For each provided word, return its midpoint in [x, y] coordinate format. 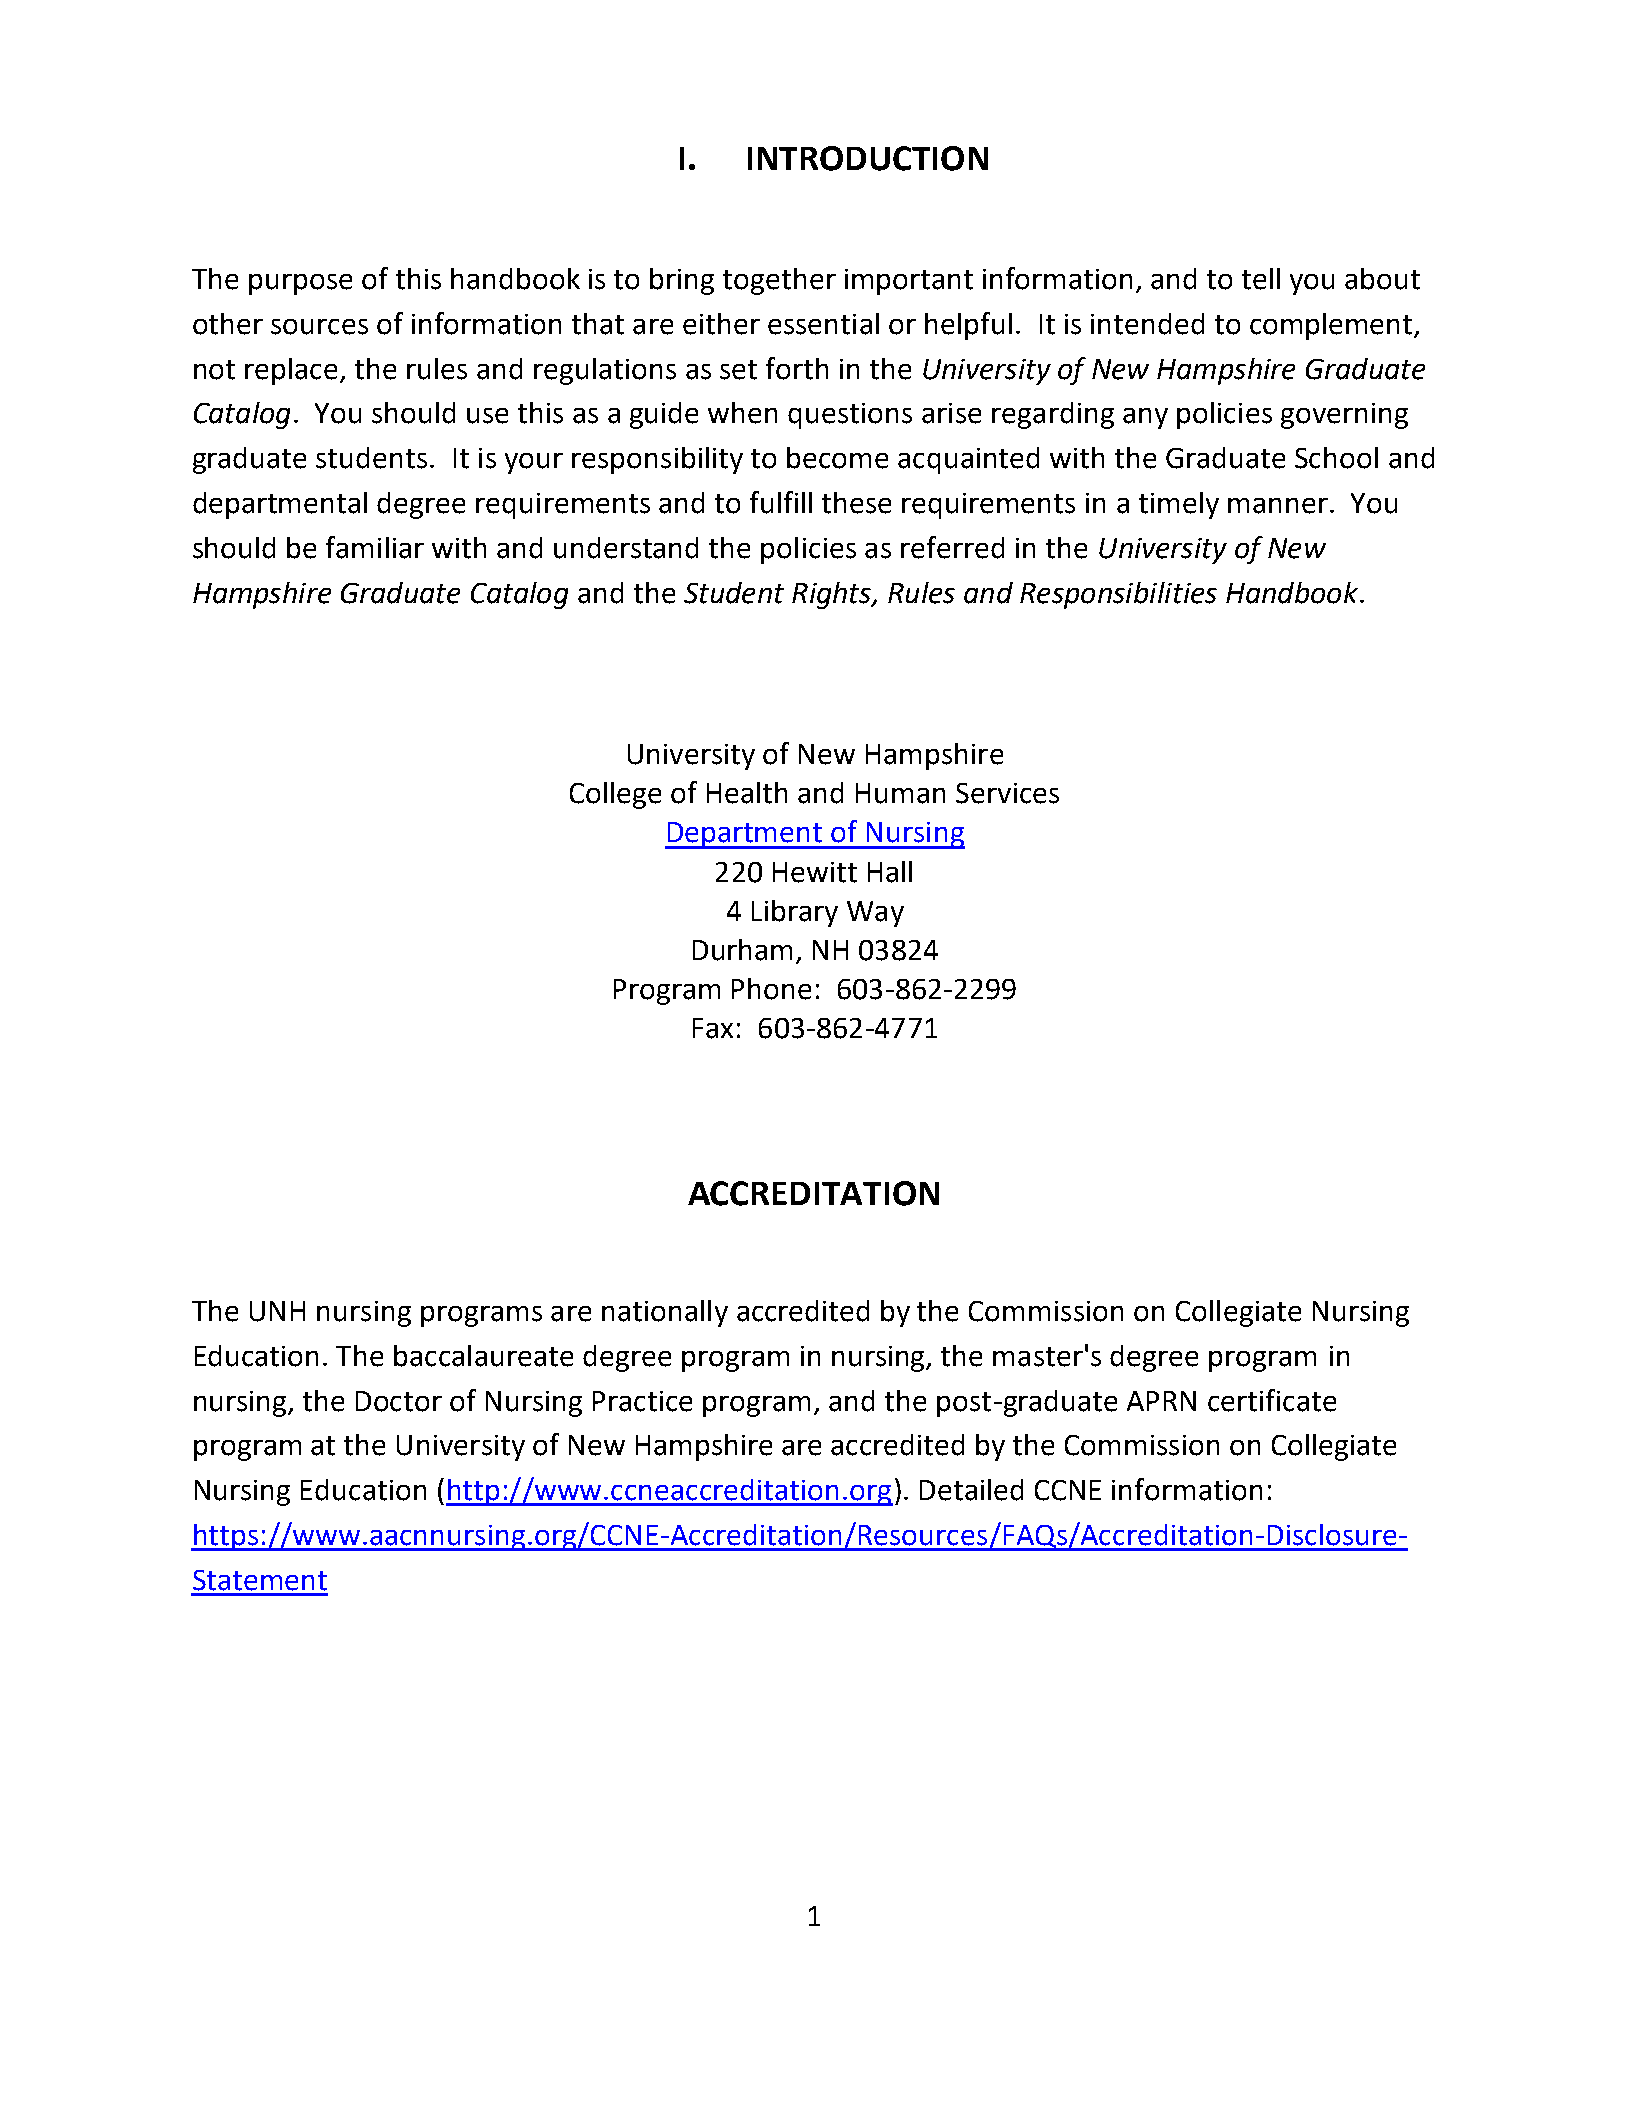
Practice [642, 1401]
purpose [300, 284]
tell [1261, 279]
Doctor [399, 1401]
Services [1007, 793]
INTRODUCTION [868, 158]
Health [747, 793]
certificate [1272, 1400]
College [615, 795]
